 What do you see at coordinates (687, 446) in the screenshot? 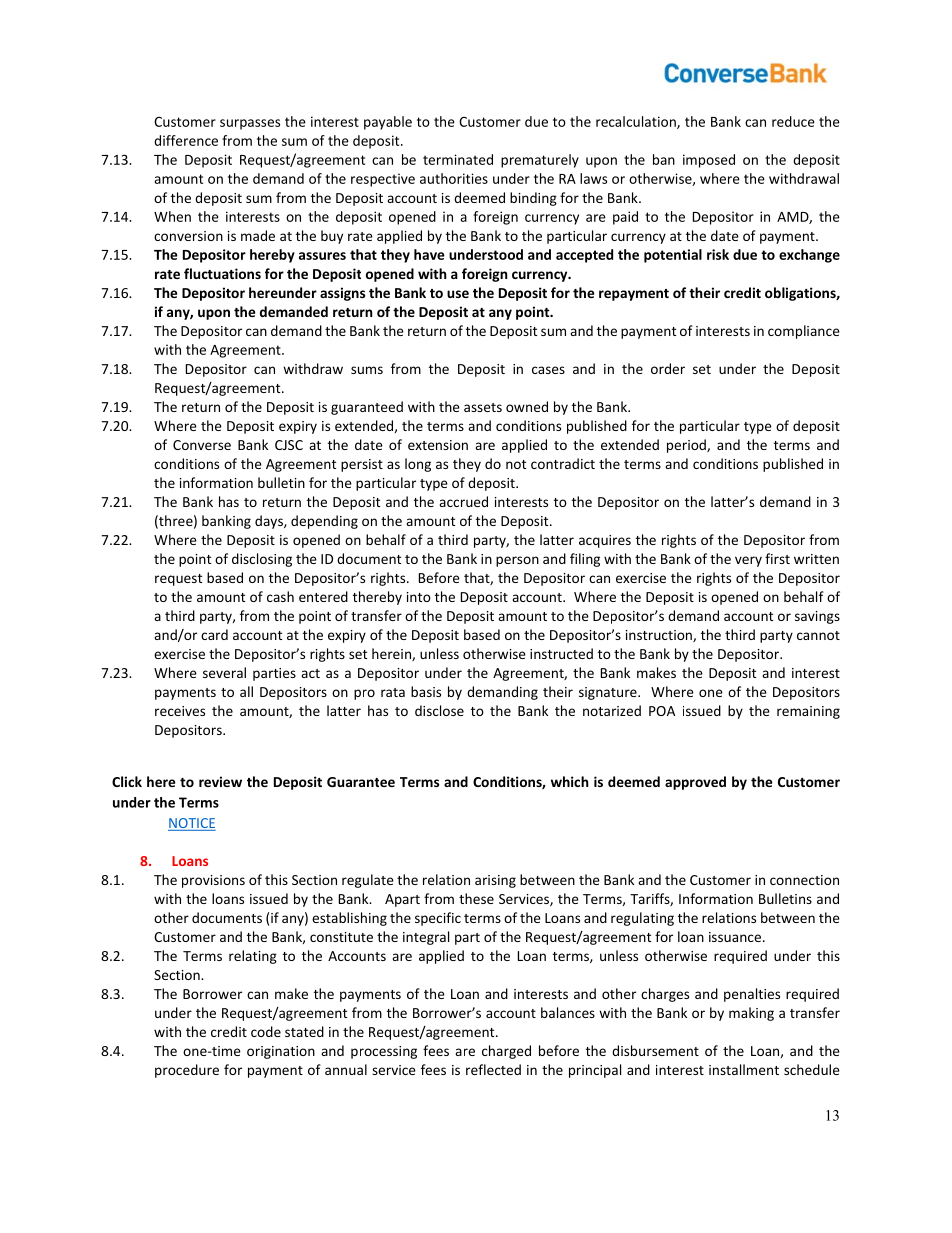
I see `period` at bounding box center [687, 446].
